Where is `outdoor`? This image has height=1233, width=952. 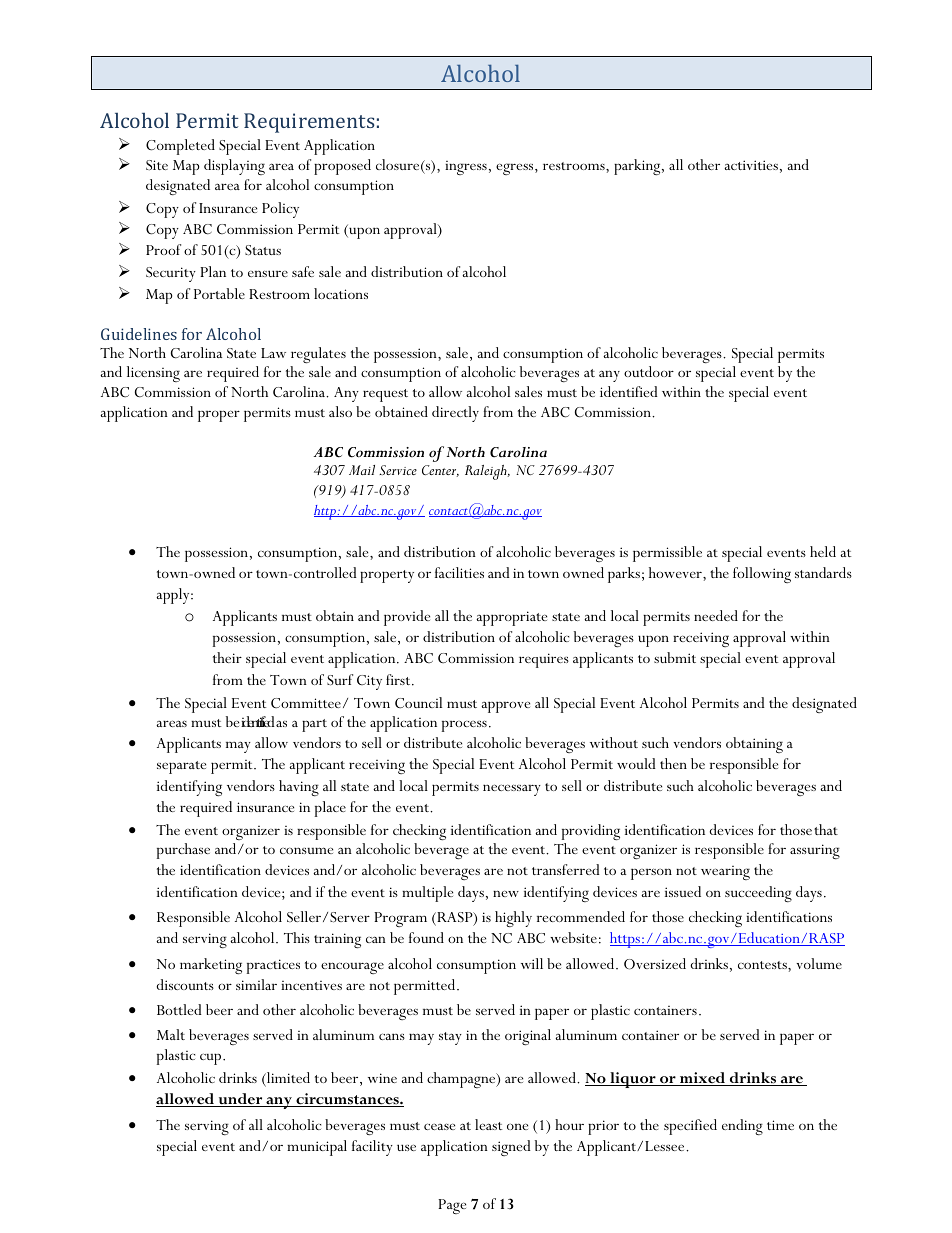
outdoor is located at coordinates (649, 371).
